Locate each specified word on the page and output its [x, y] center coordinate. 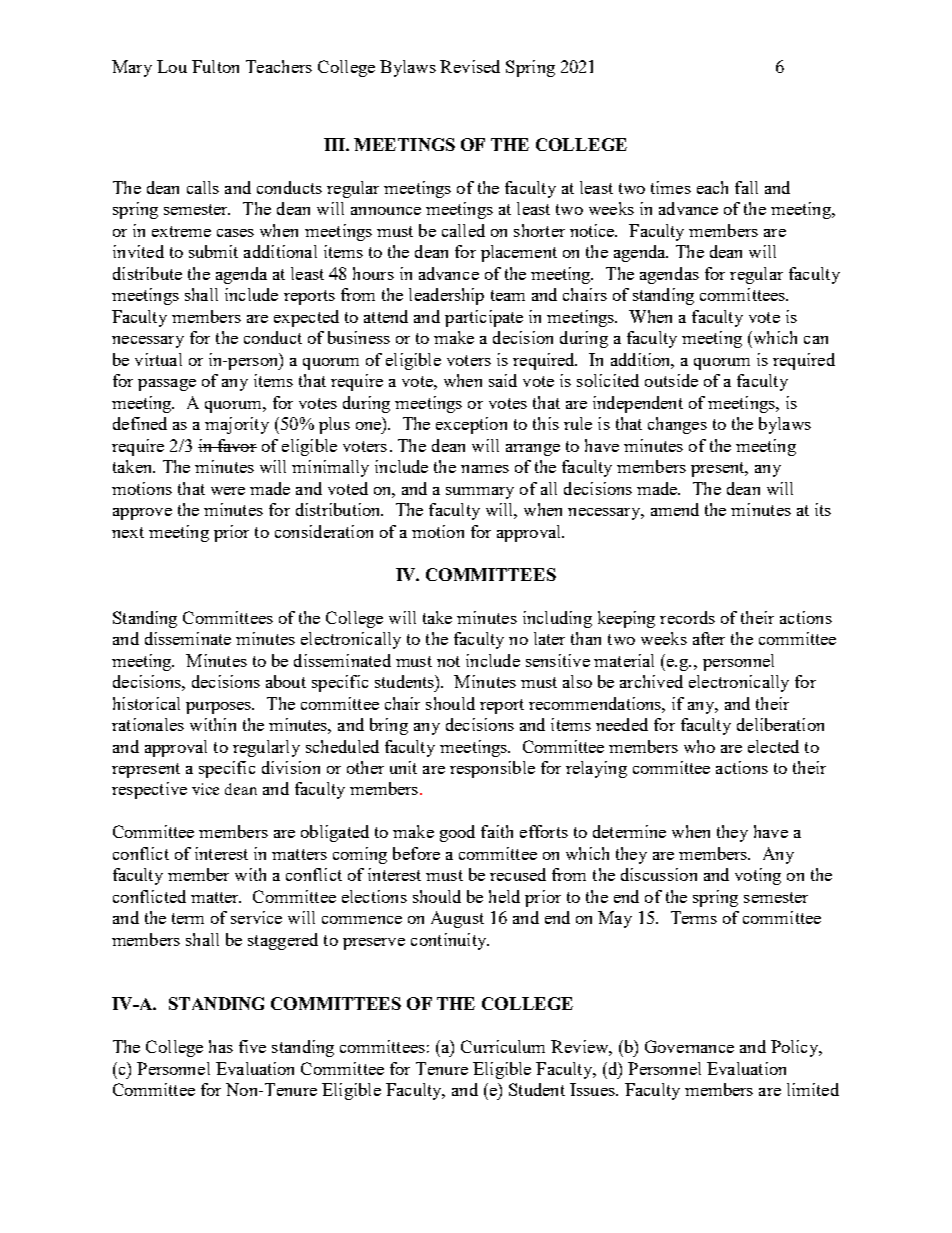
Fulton [215, 66]
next [128, 532]
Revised [470, 66]
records [687, 617]
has [221, 1046]
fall [746, 187]
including [557, 619]
